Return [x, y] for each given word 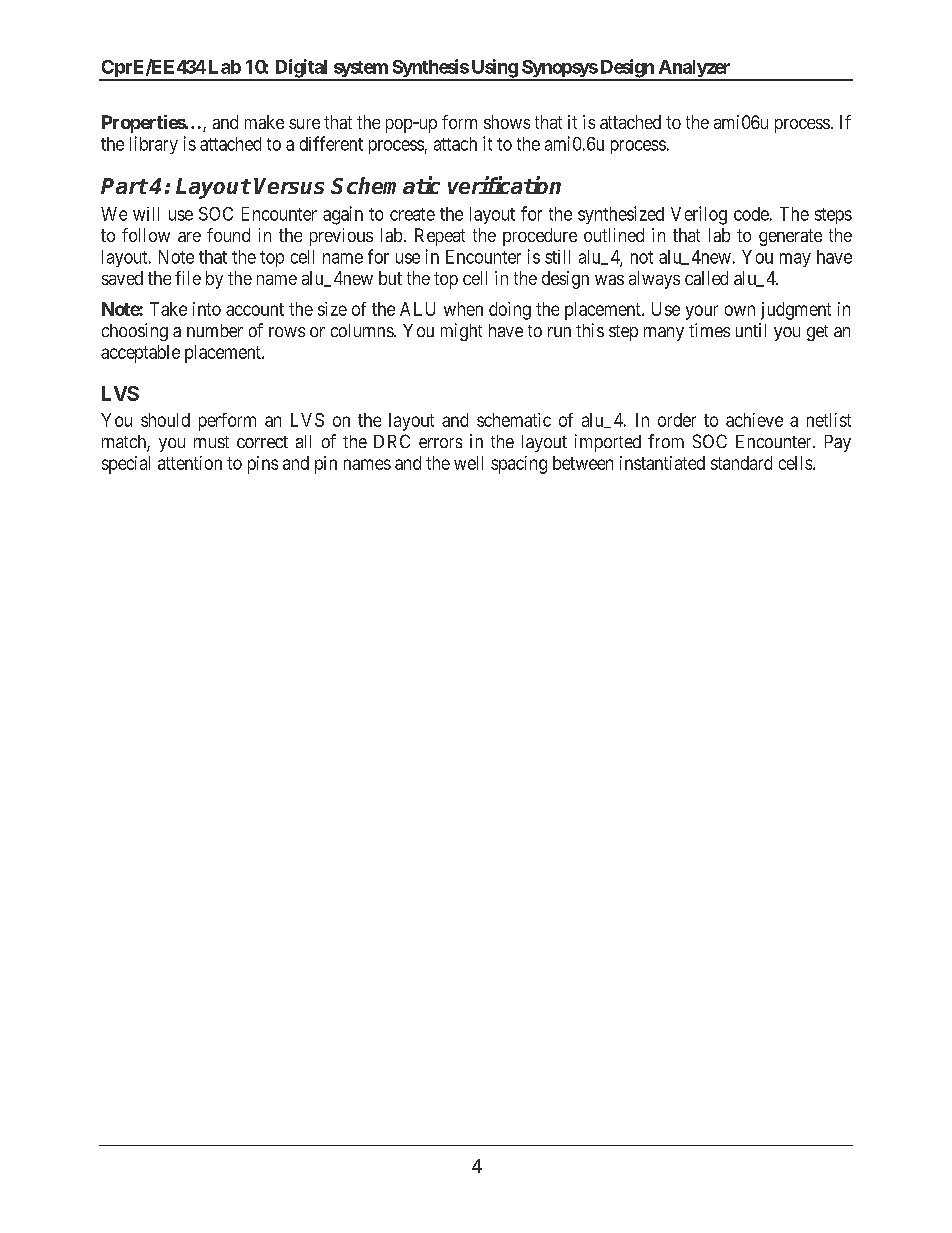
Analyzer [694, 70]
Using [494, 69]
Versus [289, 186]
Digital [301, 69]
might [461, 332]
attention [190, 463]
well [468, 463]
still [557, 257]
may [795, 260]
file [188, 278]
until [751, 330]
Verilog [699, 215]
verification [504, 185]
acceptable [140, 354]
